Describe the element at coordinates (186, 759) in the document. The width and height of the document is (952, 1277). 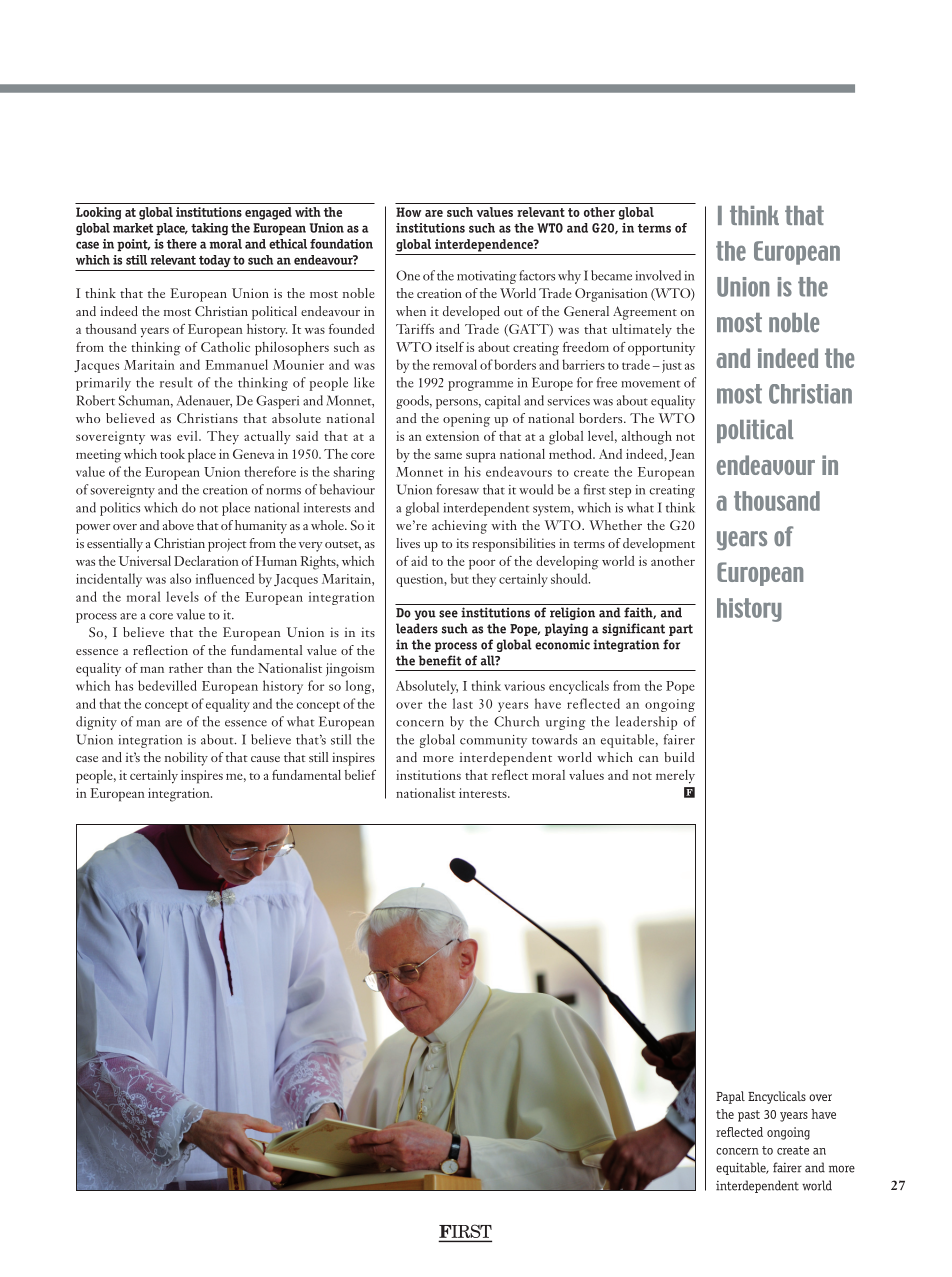
I see `nobility` at that location.
